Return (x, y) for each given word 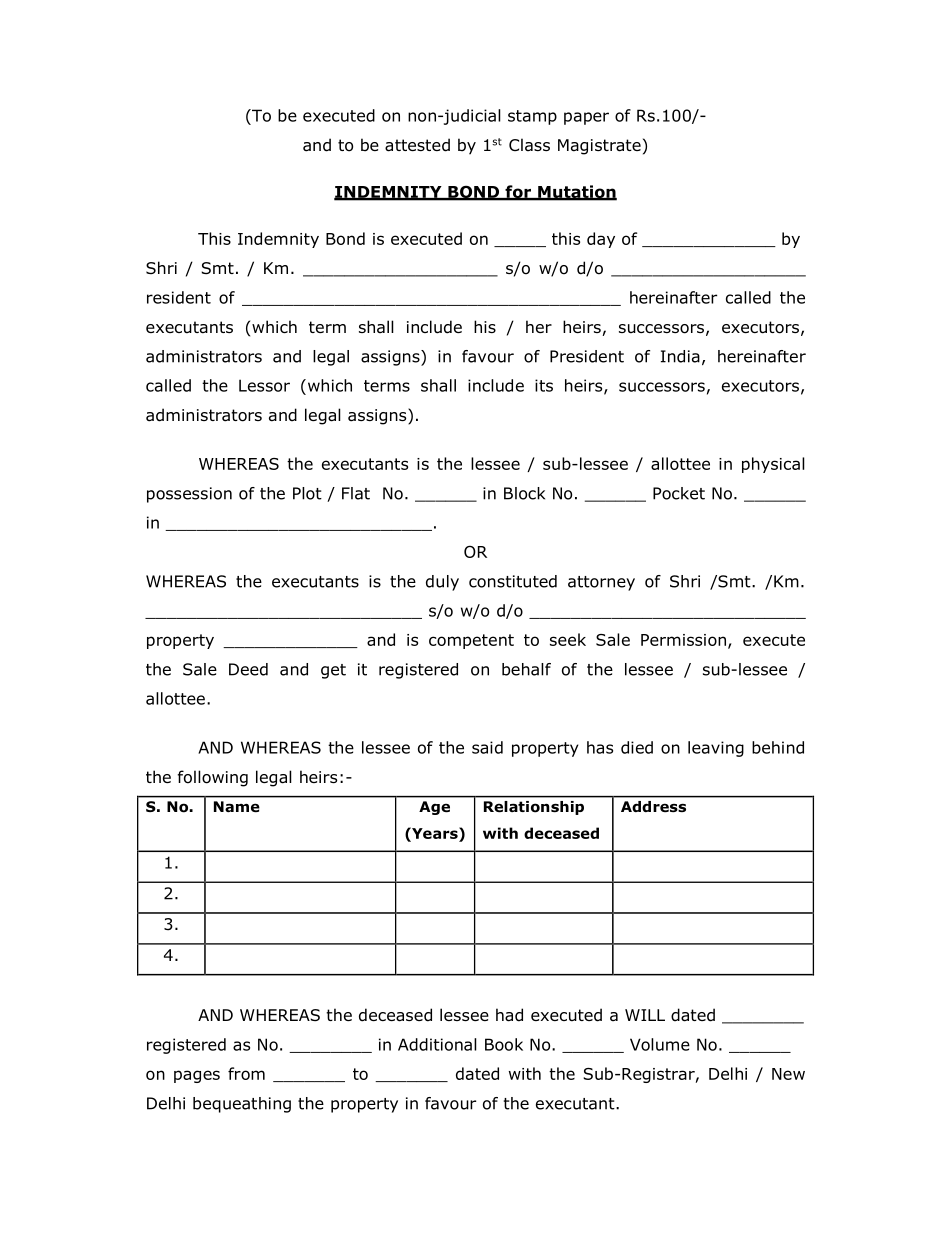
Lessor (264, 385)
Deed (248, 669)
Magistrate (599, 147)
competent (471, 641)
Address (653, 806)
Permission (683, 640)
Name (237, 807)
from (246, 1073)
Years (435, 833)
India (680, 356)
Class (529, 144)
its (544, 385)
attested (417, 145)
